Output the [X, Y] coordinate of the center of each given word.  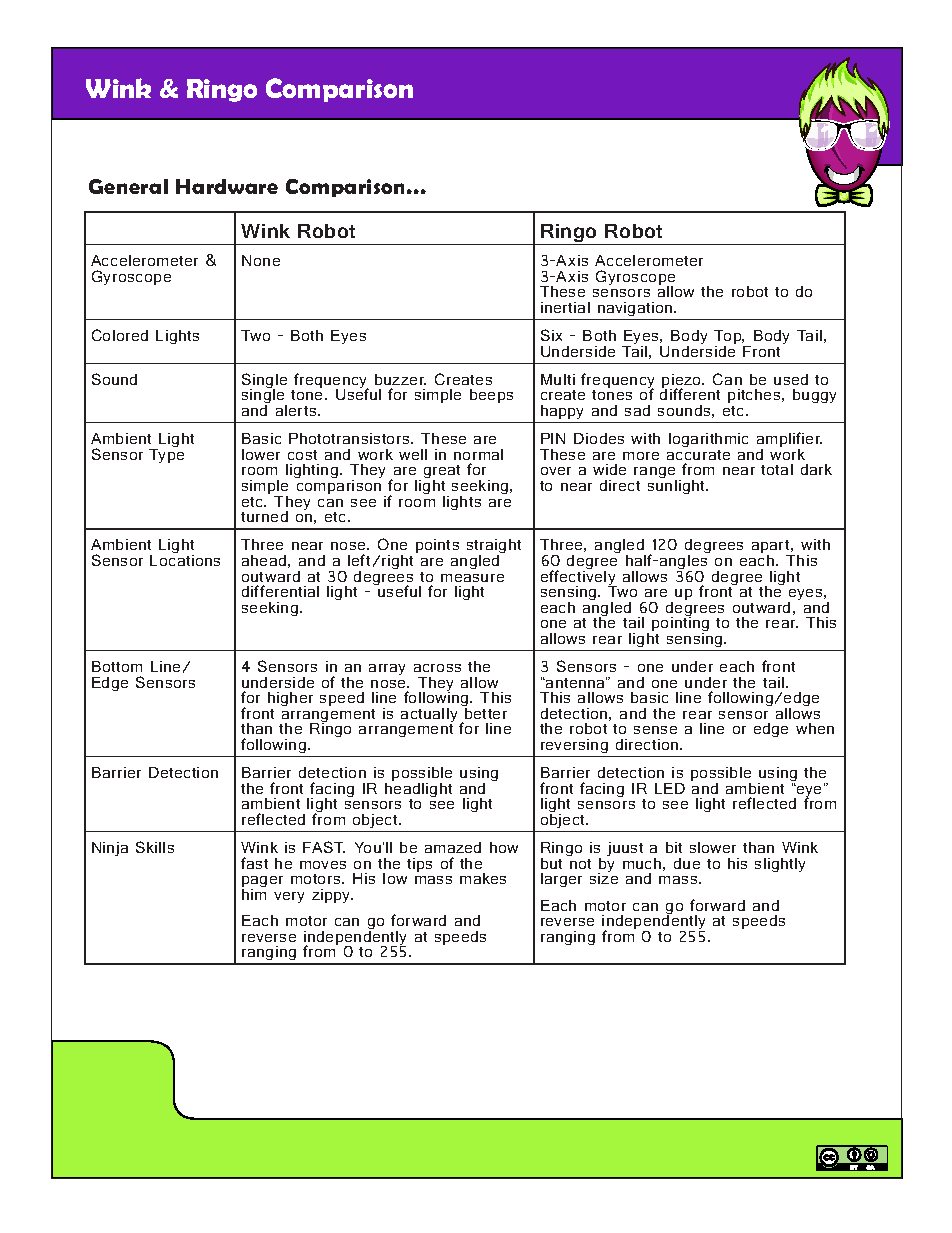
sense [655, 730]
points [437, 546]
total [777, 469]
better [485, 712]
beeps [491, 396]
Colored [120, 335]
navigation [636, 309]
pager [262, 883]
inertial [565, 307]
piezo [683, 382]
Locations [185, 560]
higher [290, 699]
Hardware [227, 186]
